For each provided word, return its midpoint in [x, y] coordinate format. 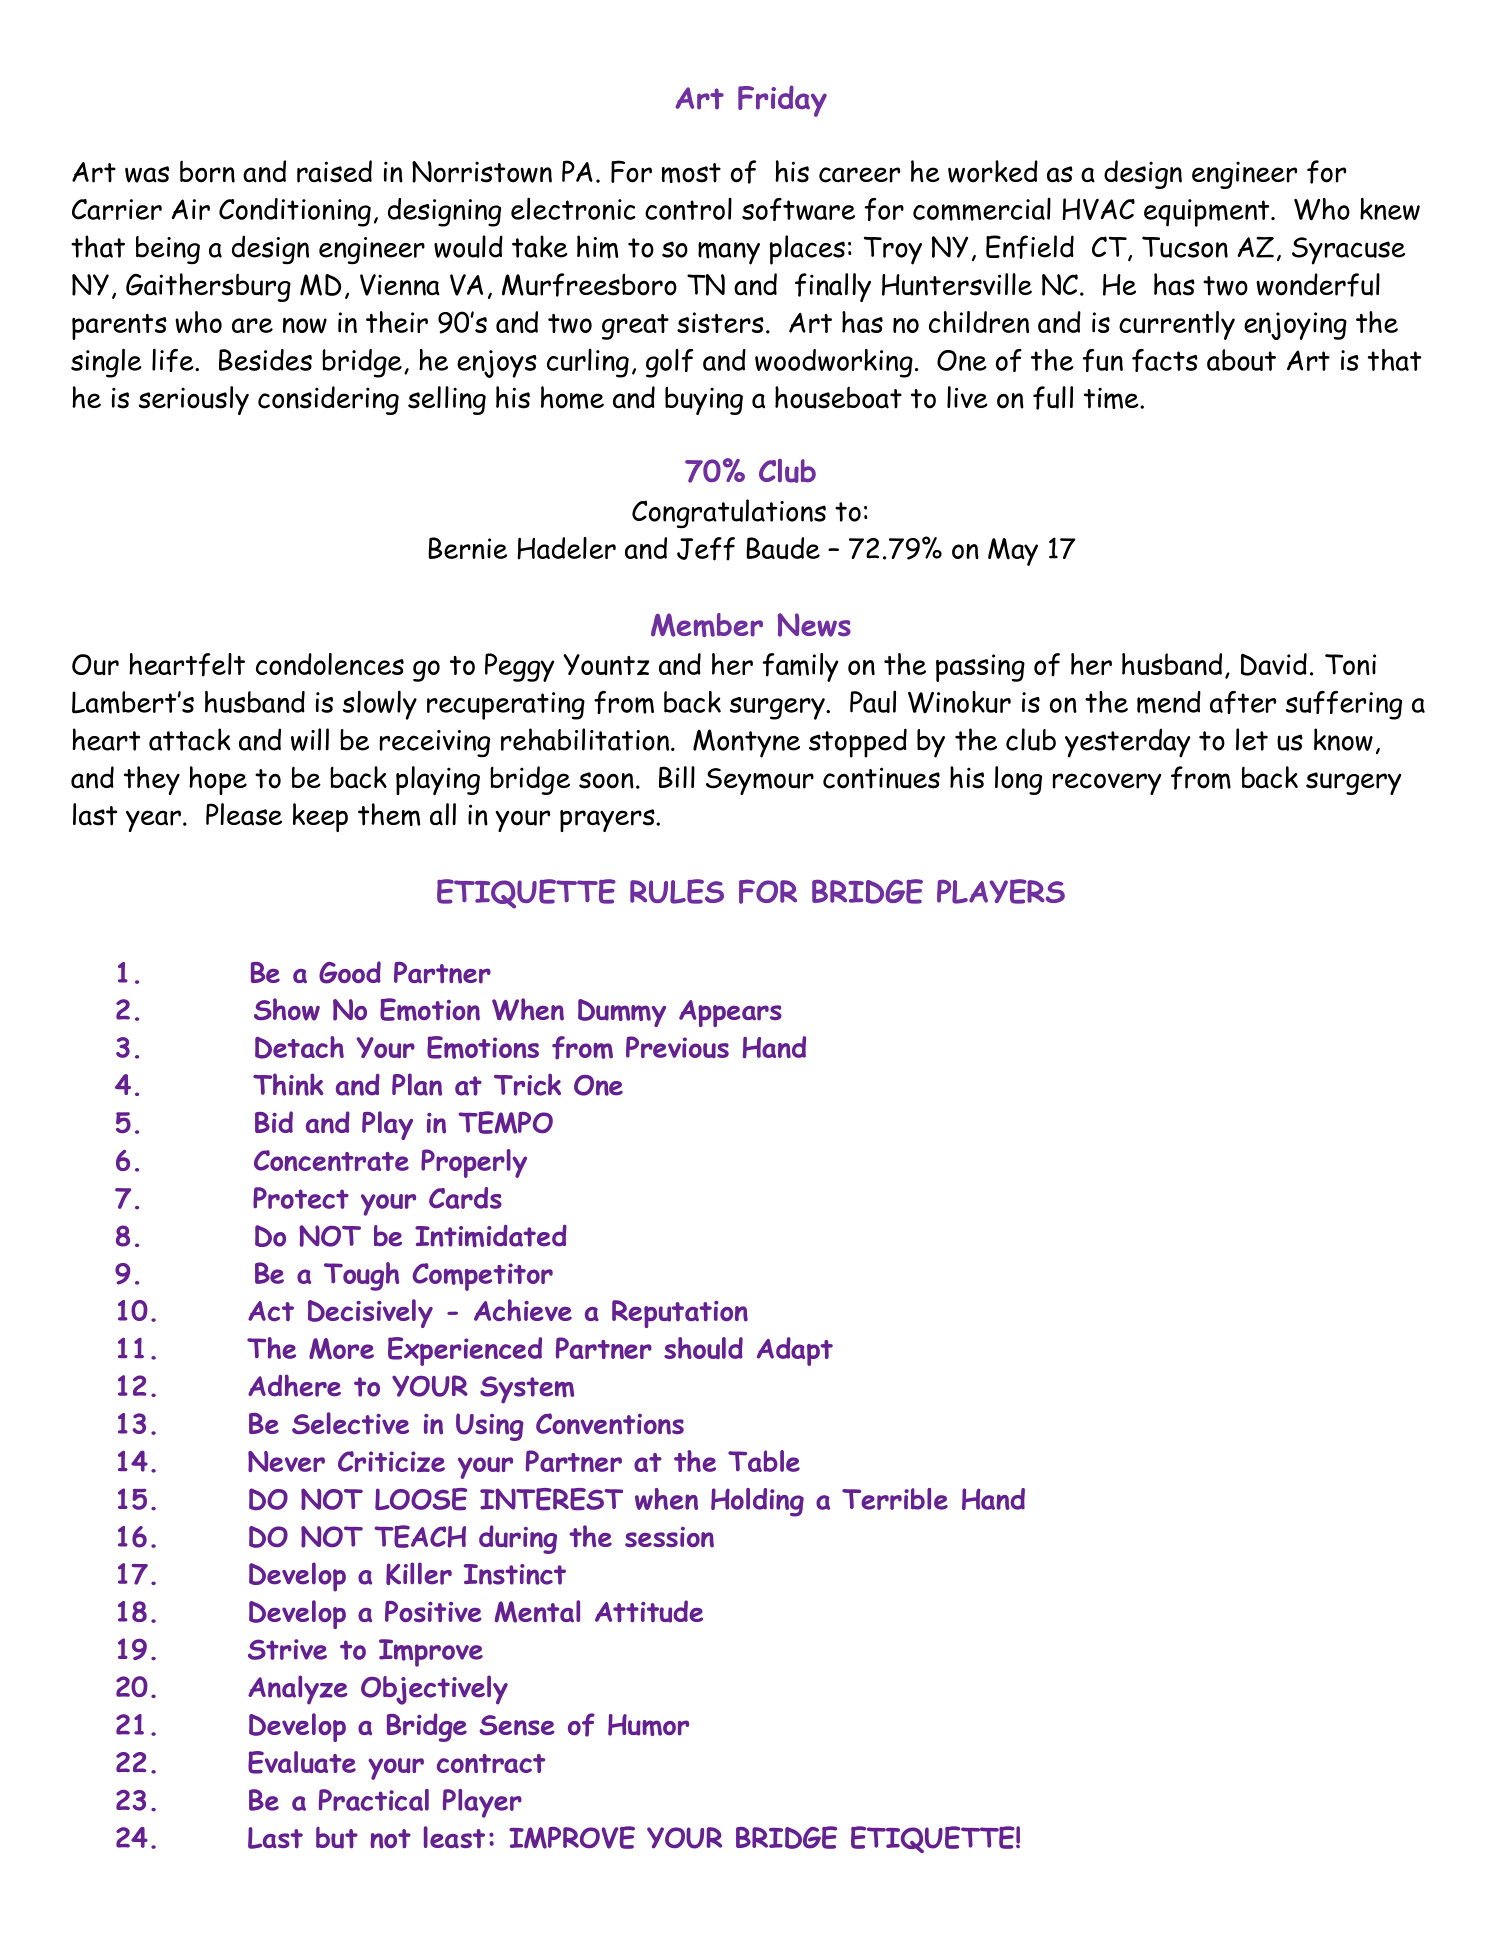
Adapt [795, 1351]
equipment [1208, 213]
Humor [648, 1725]
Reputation [680, 1314]
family [800, 667]
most [691, 173]
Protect [301, 1198]
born [207, 171]
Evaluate [302, 1762]
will [310, 739]
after [1243, 702]
